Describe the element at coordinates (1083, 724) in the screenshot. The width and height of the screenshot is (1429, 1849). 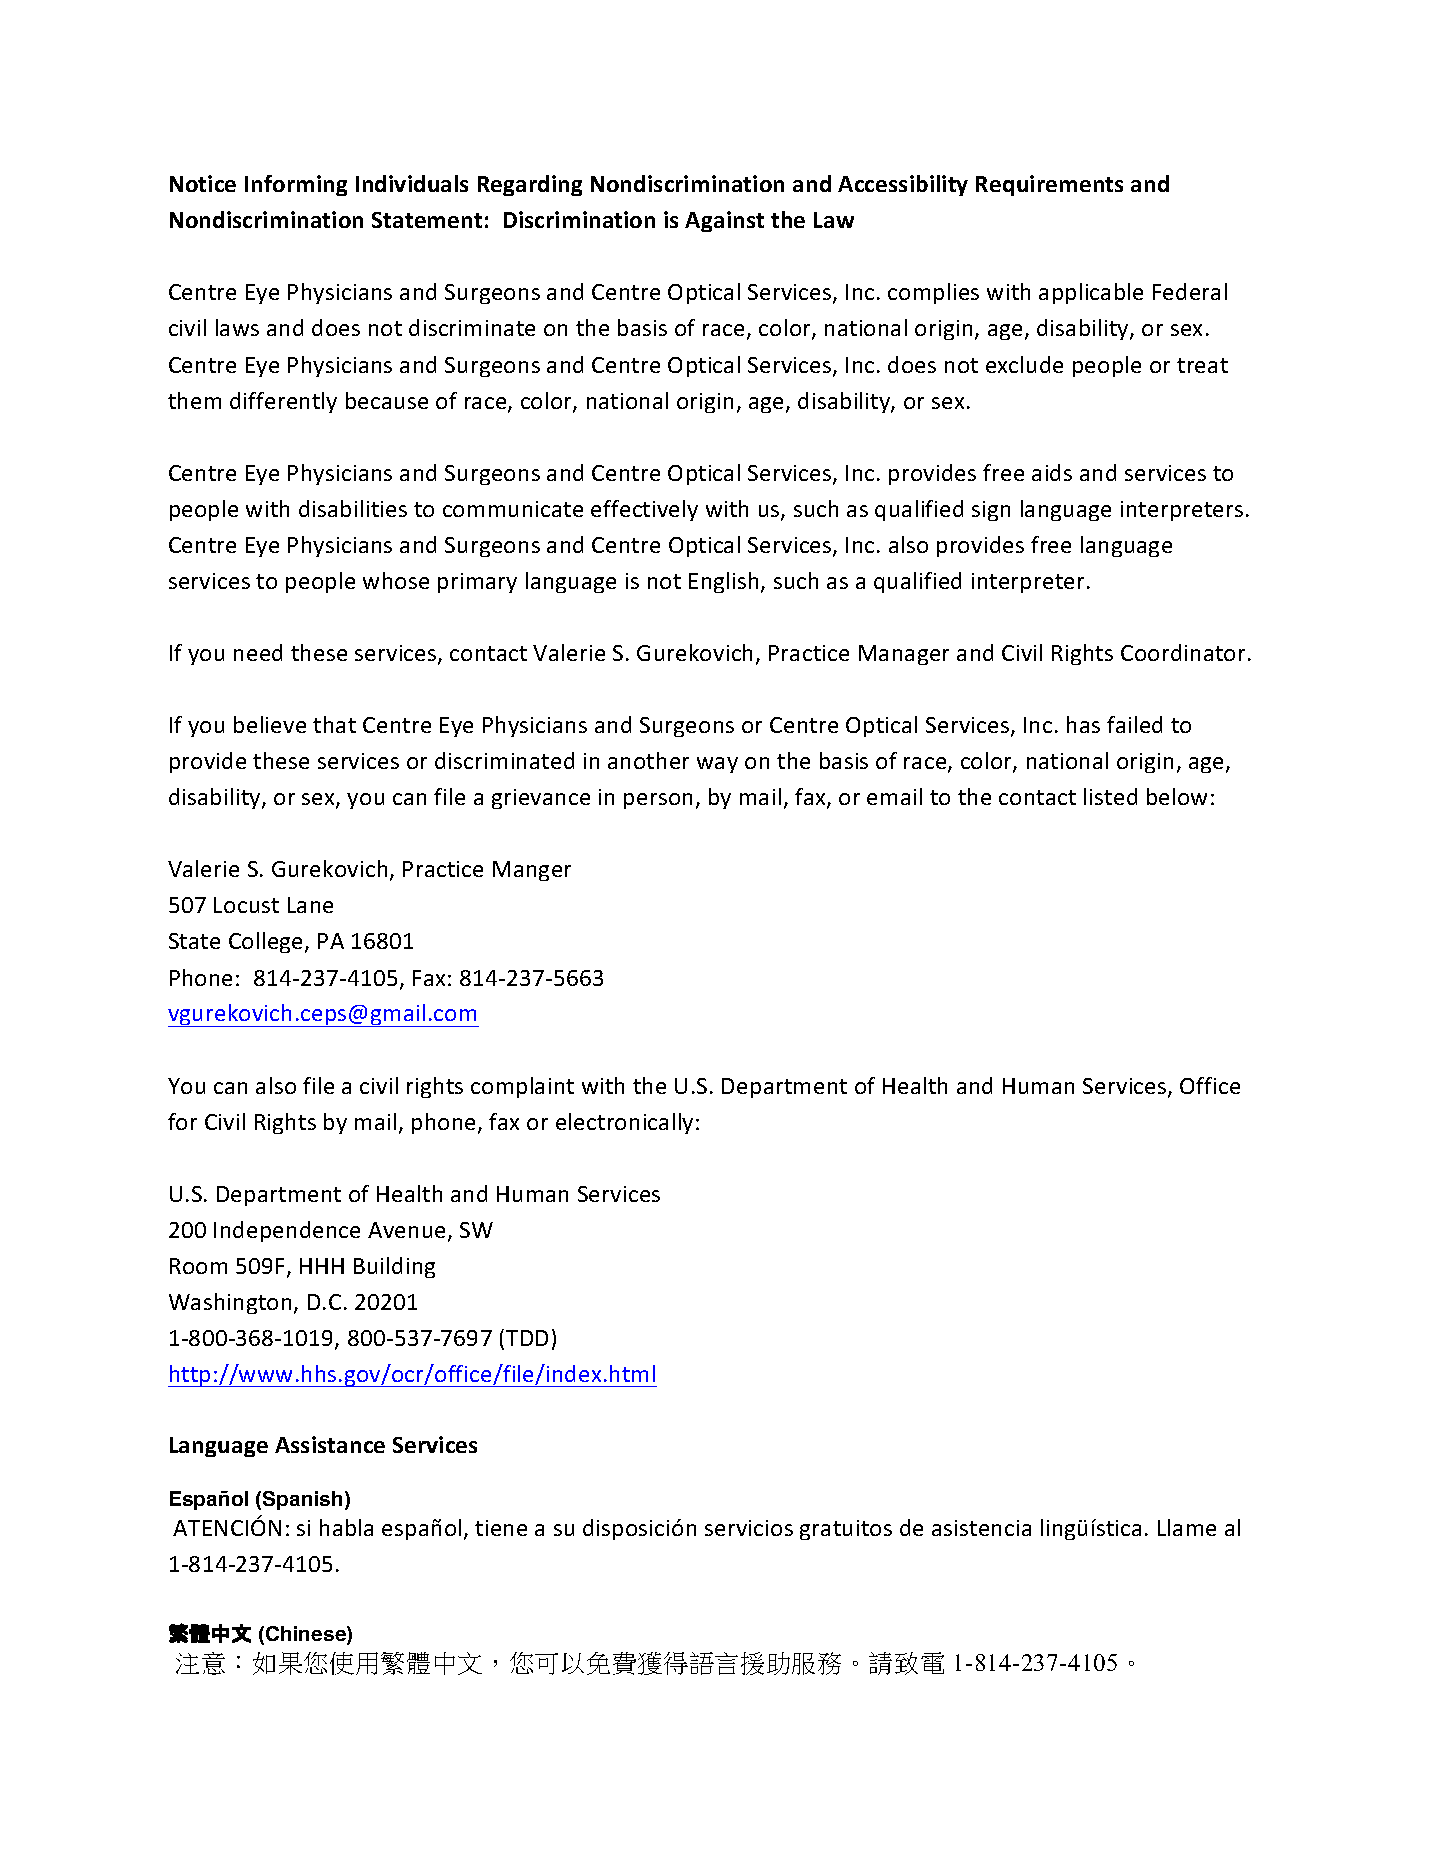
I see `has` at that location.
